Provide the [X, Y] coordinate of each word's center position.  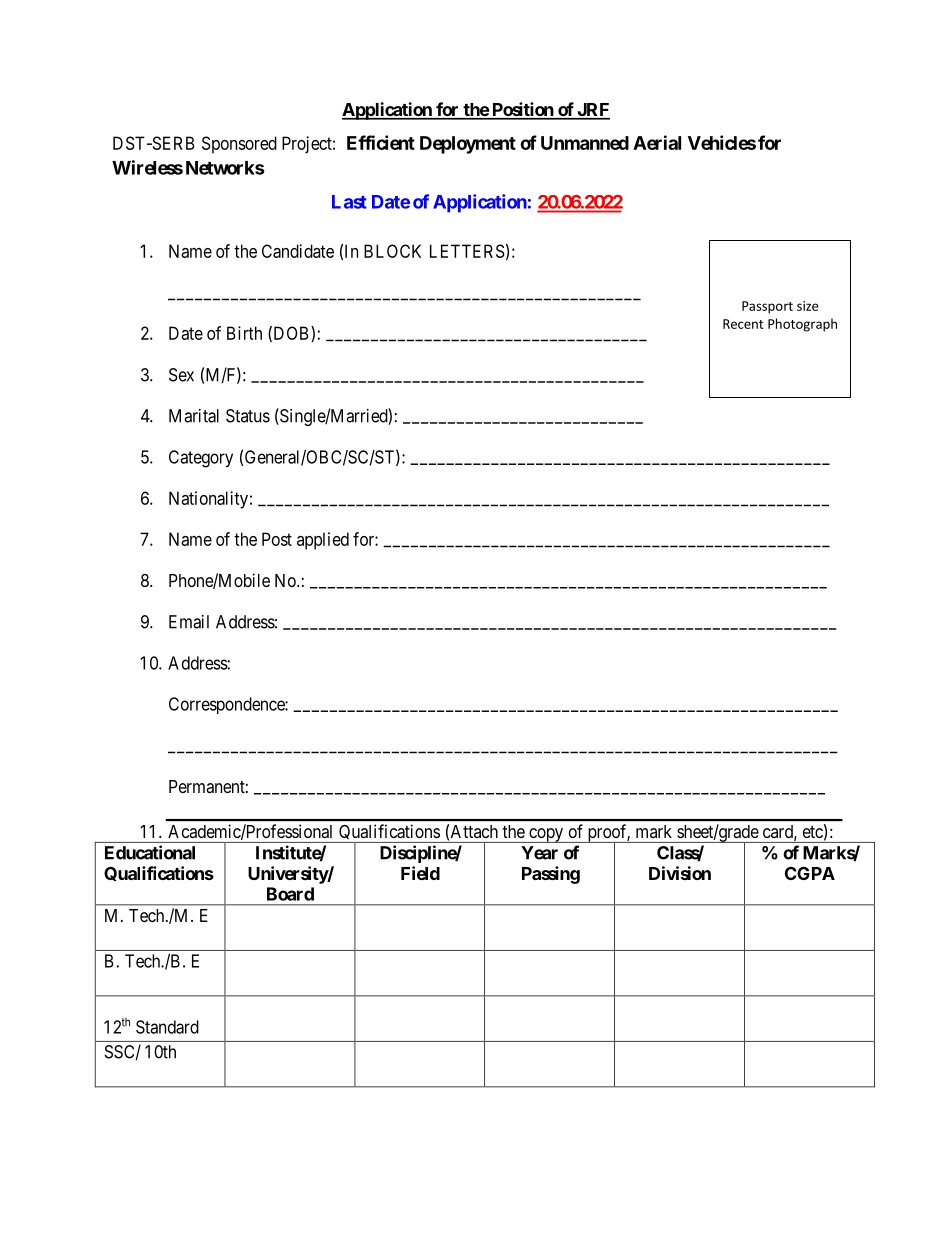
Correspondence [227, 705]
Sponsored [239, 145]
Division [680, 873]
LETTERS [467, 251]
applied [323, 541]
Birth [244, 333]
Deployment [468, 145]
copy [546, 835]
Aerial [657, 142]
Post [277, 539]
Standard [167, 1027]
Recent [743, 324]
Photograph [802, 325]
